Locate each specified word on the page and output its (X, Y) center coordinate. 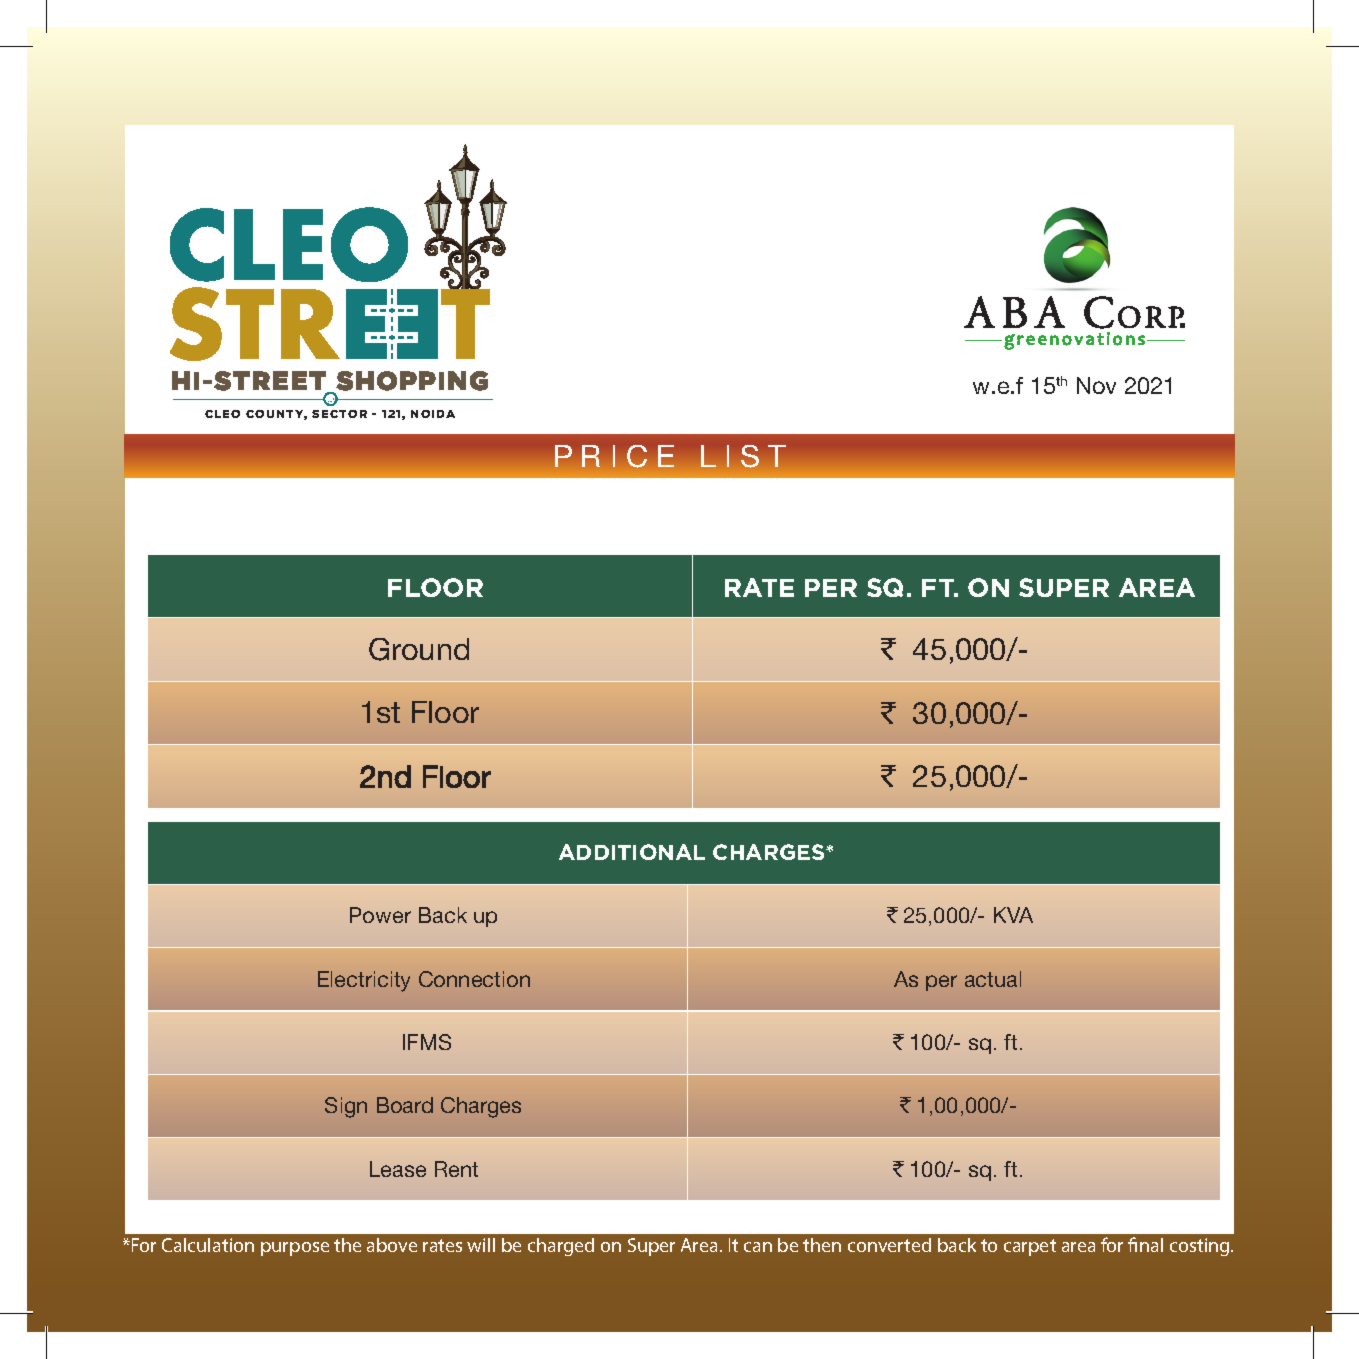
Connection (474, 979)
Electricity (364, 981)
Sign (346, 1107)
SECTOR (339, 414)
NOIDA (433, 414)
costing (1201, 1247)
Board (405, 1105)
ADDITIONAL (632, 852)
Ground (419, 649)
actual (993, 979)
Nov (1096, 385)
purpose (295, 1249)
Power (380, 915)
